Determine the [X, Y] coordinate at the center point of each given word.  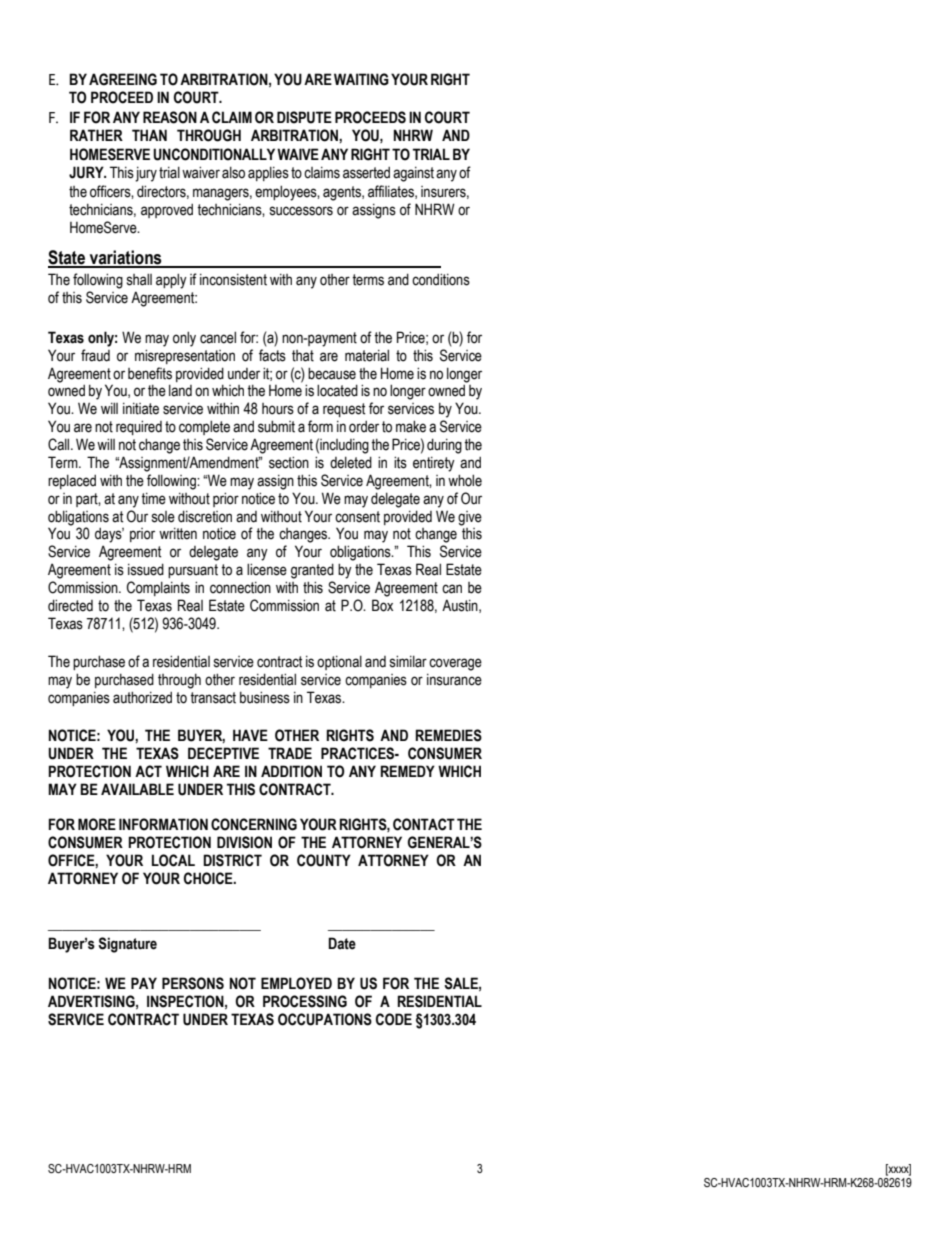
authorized [142, 697]
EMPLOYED [296, 983]
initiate [141, 409]
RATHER [96, 135]
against [413, 174]
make [411, 426]
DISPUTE [304, 117]
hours [278, 409]
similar [408, 661]
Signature [127, 945]
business [265, 697]
